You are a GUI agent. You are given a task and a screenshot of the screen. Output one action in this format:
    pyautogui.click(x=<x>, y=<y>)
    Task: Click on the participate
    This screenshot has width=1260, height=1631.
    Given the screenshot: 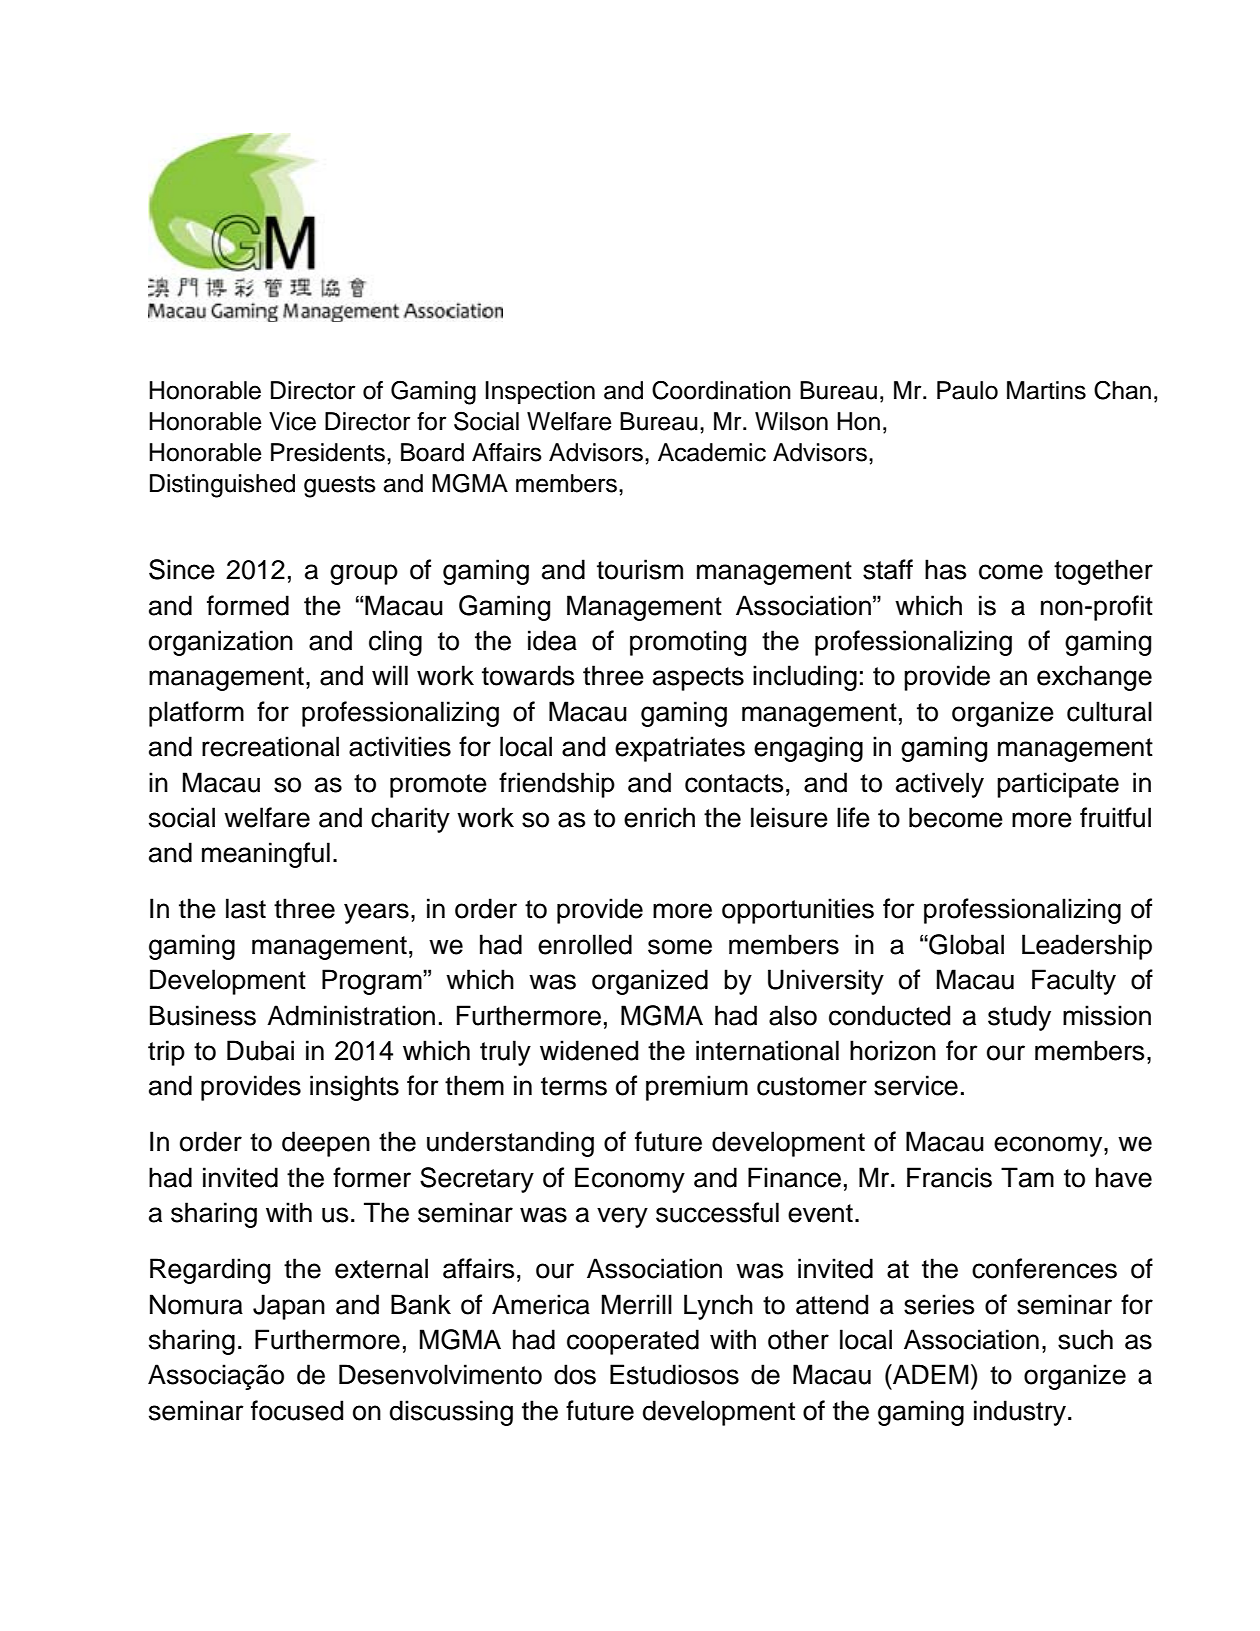 What is the action you would take?
    pyautogui.click(x=1058, y=785)
